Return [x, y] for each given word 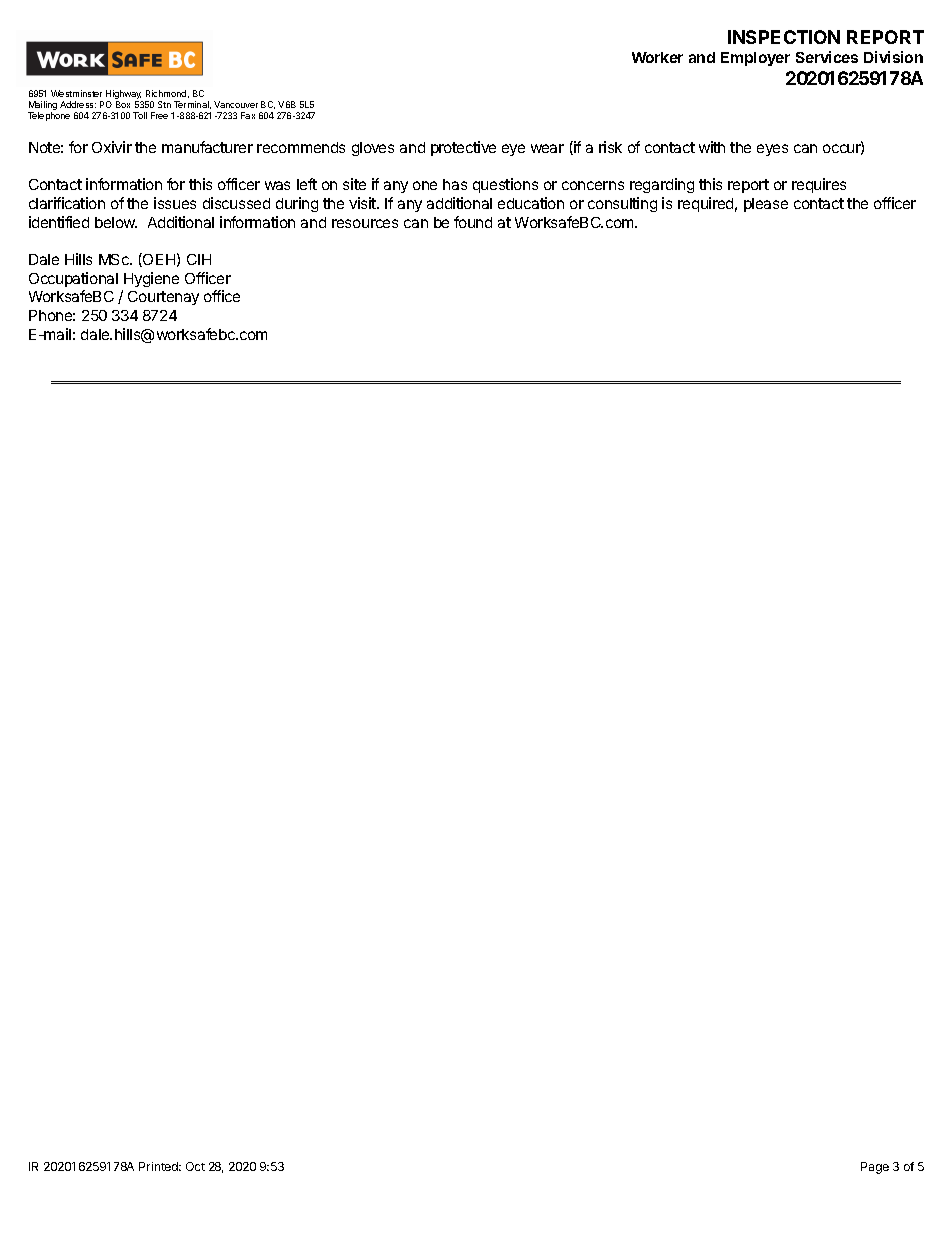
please [766, 205]
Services [827, 57]
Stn [164, 104]
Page [875, 1168]
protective [463, 148]
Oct [195, 1166]
